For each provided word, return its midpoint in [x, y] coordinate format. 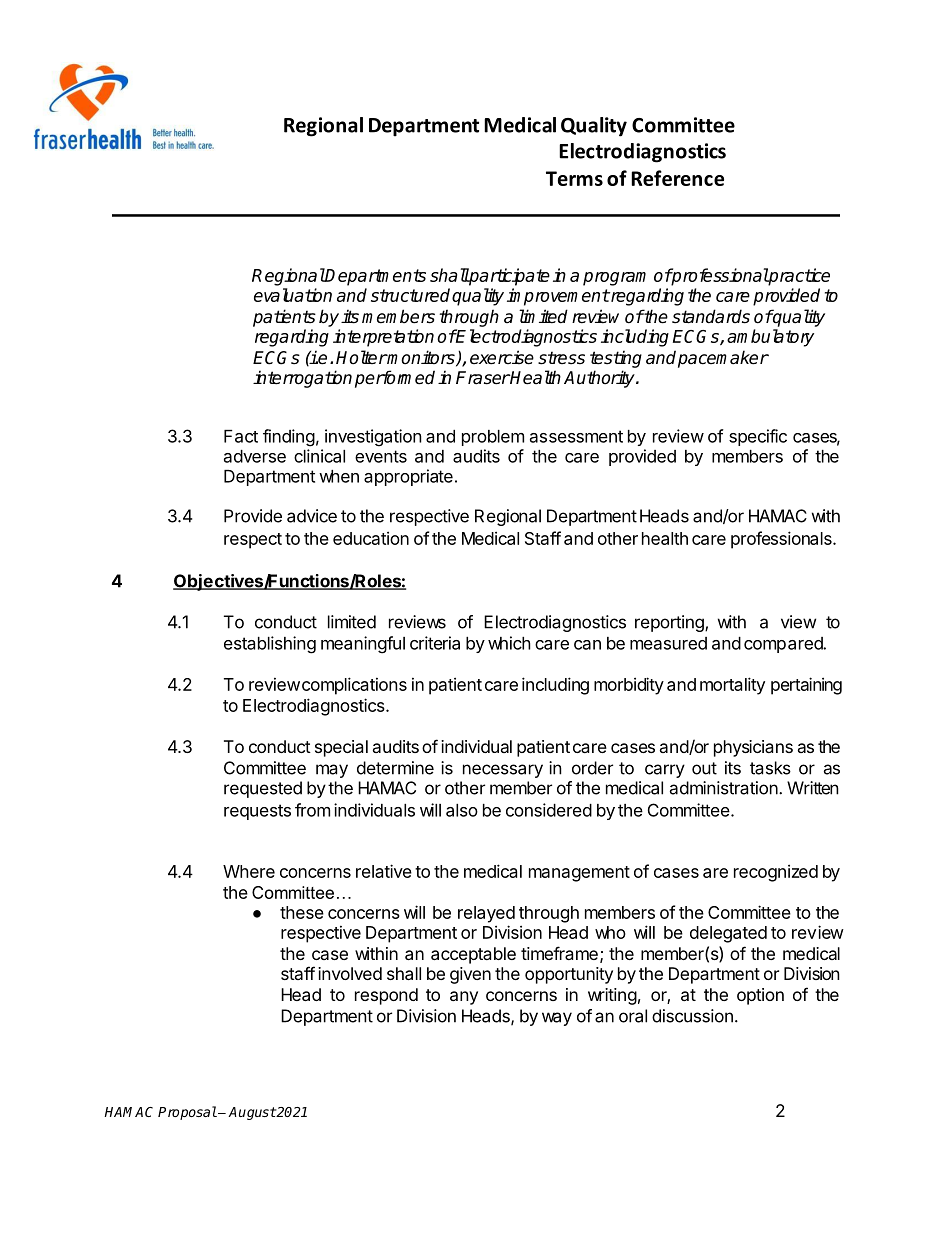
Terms [574, 178]
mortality [732, 686]
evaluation [293, 295]
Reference [677, 178]
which [509, 643]
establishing [270, 645]
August [252, 1113]
